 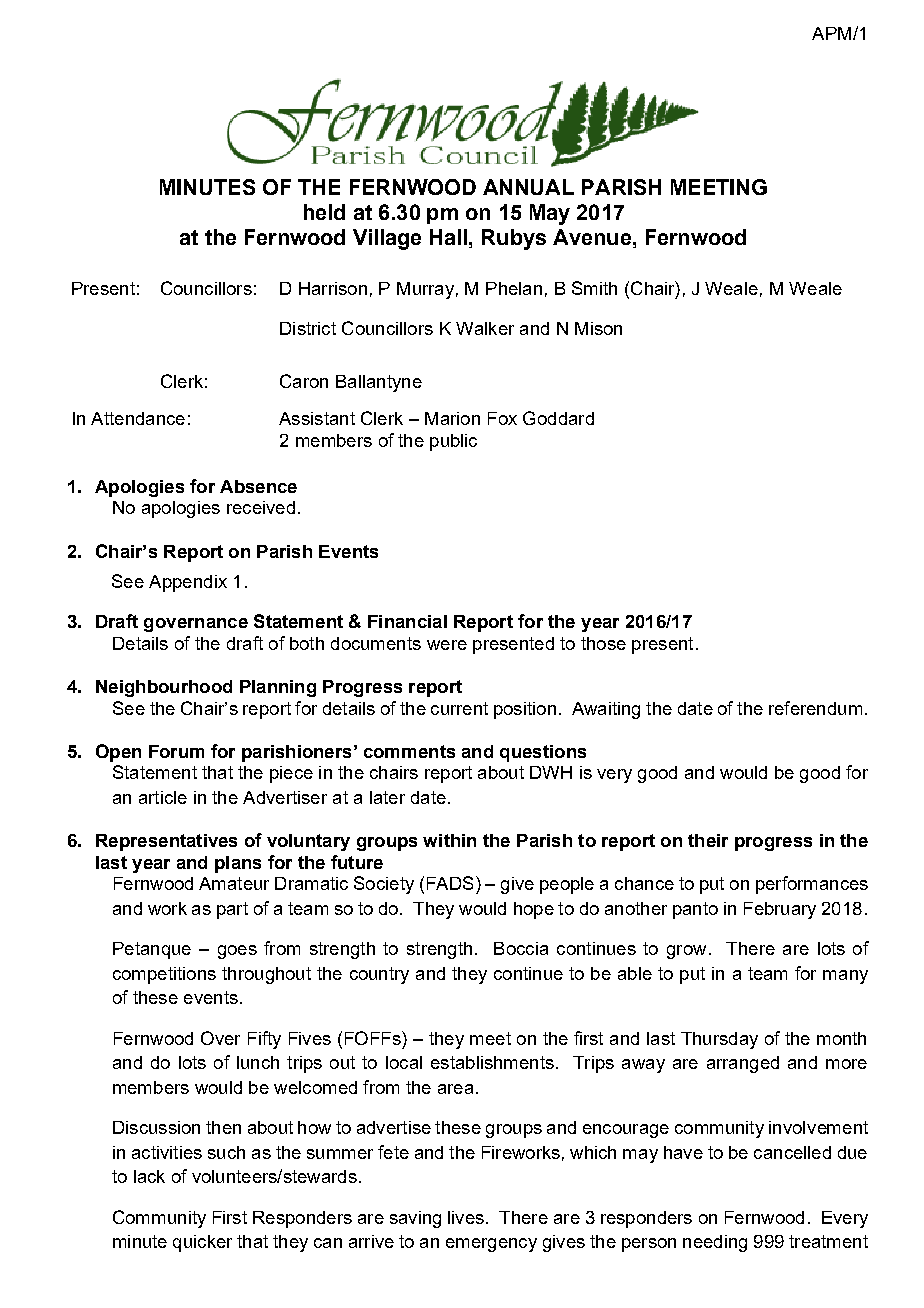 What do you see at coordinates (528, 187) in the screenshot?
I see `ANNUAL` at bounding box center [528, 187].
